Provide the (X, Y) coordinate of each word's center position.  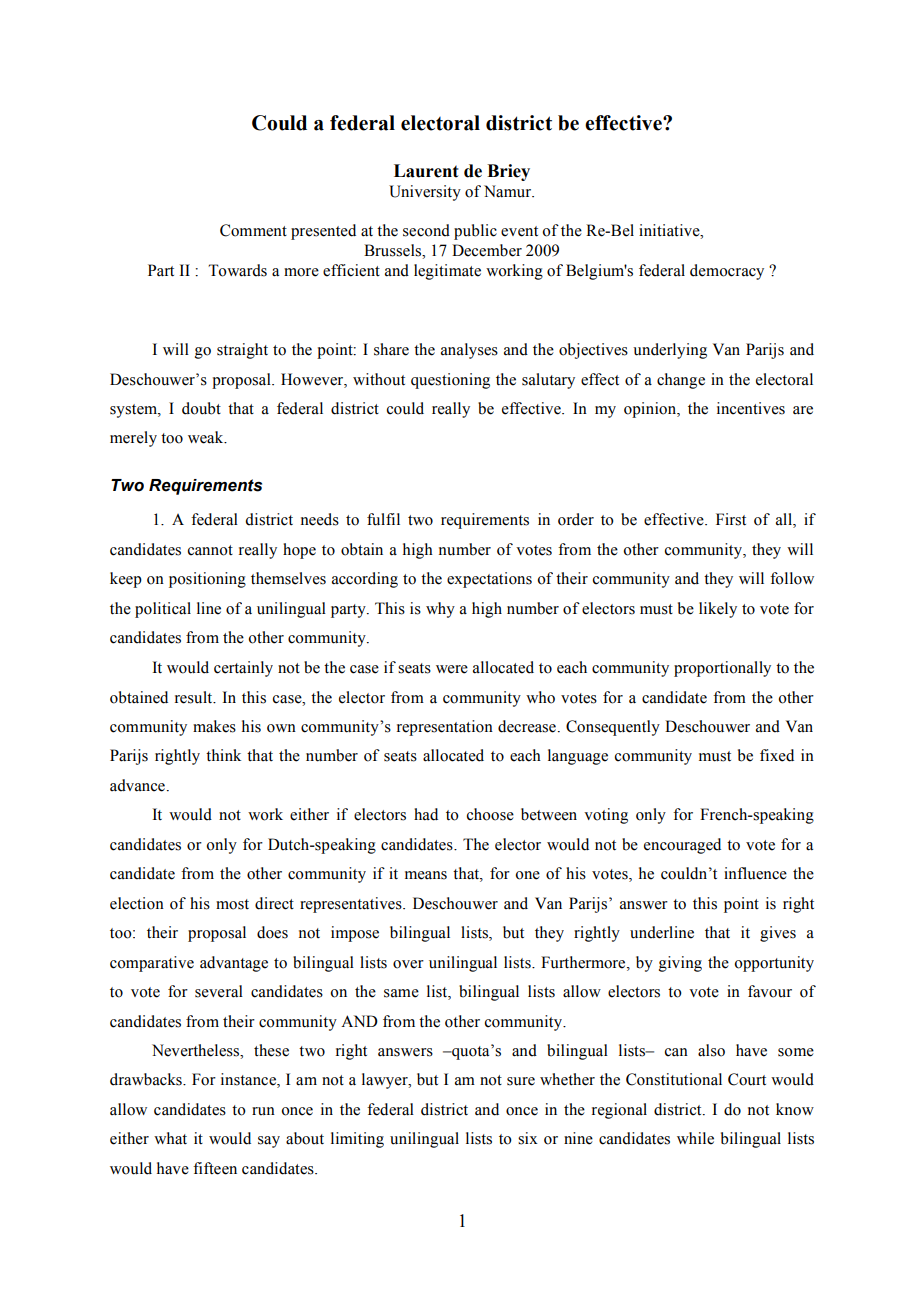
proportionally (722, 669)
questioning (450, 381)
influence (755, 873)
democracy (727, 272)
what (170, 1138)
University (425, 193)
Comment (253, 230)
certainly (243, 669)
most (232, 904)
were (452, 669)
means (426, 875)
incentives (751, 408)
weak (207, 437)
